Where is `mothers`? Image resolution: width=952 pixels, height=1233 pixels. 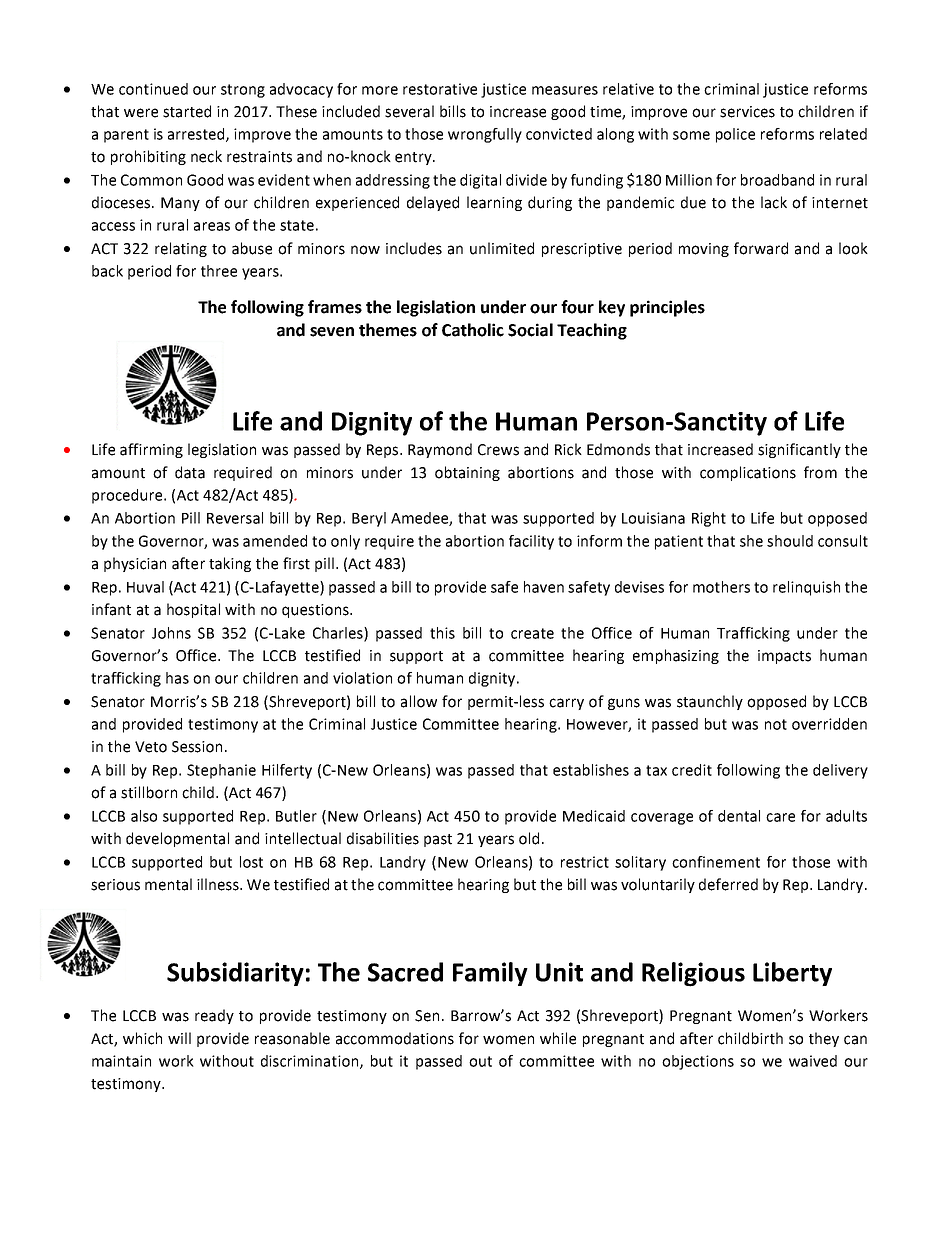 mothers is located at coordinates (721, 587).
